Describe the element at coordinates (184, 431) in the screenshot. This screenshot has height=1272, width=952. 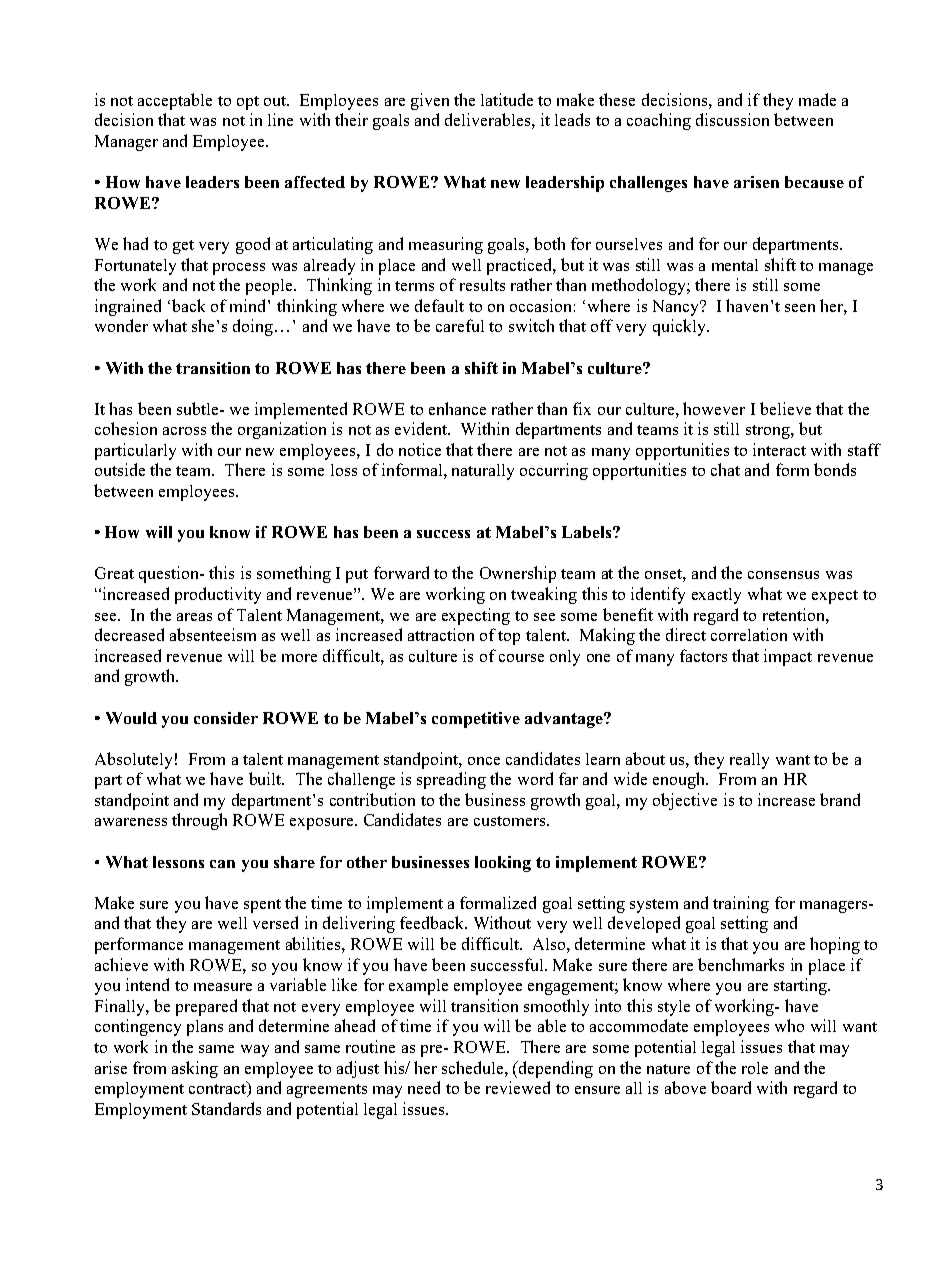
I see `across` at that location.
